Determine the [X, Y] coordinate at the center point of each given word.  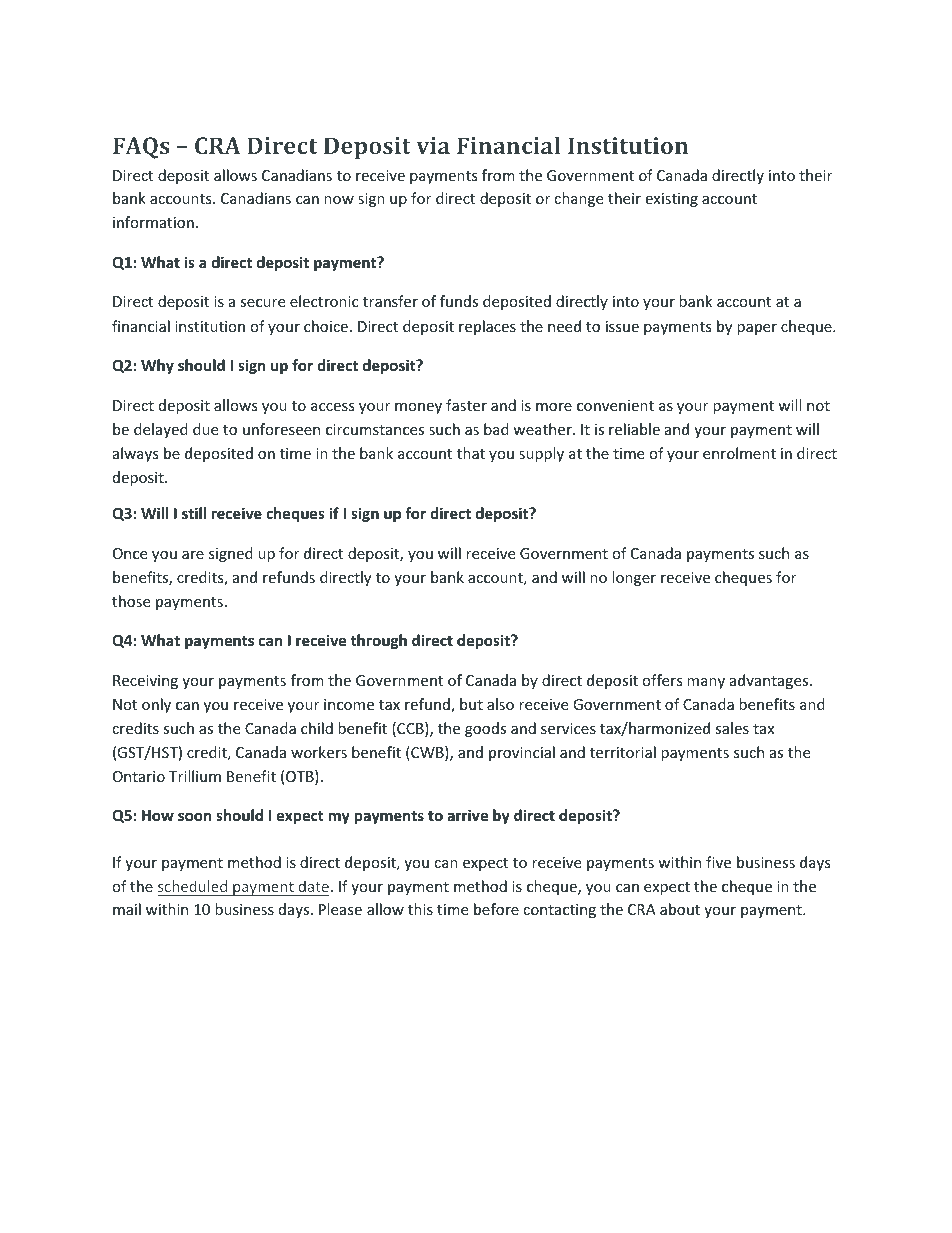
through [379, 641]
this [420, 909]
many [706, 683]
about [680, 909]
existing [671, 200]
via [433, 145]
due [205, 429]
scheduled [192, 886]
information [153, 222]
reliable [634, 429]
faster [466, 405]
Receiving [145, 682]
